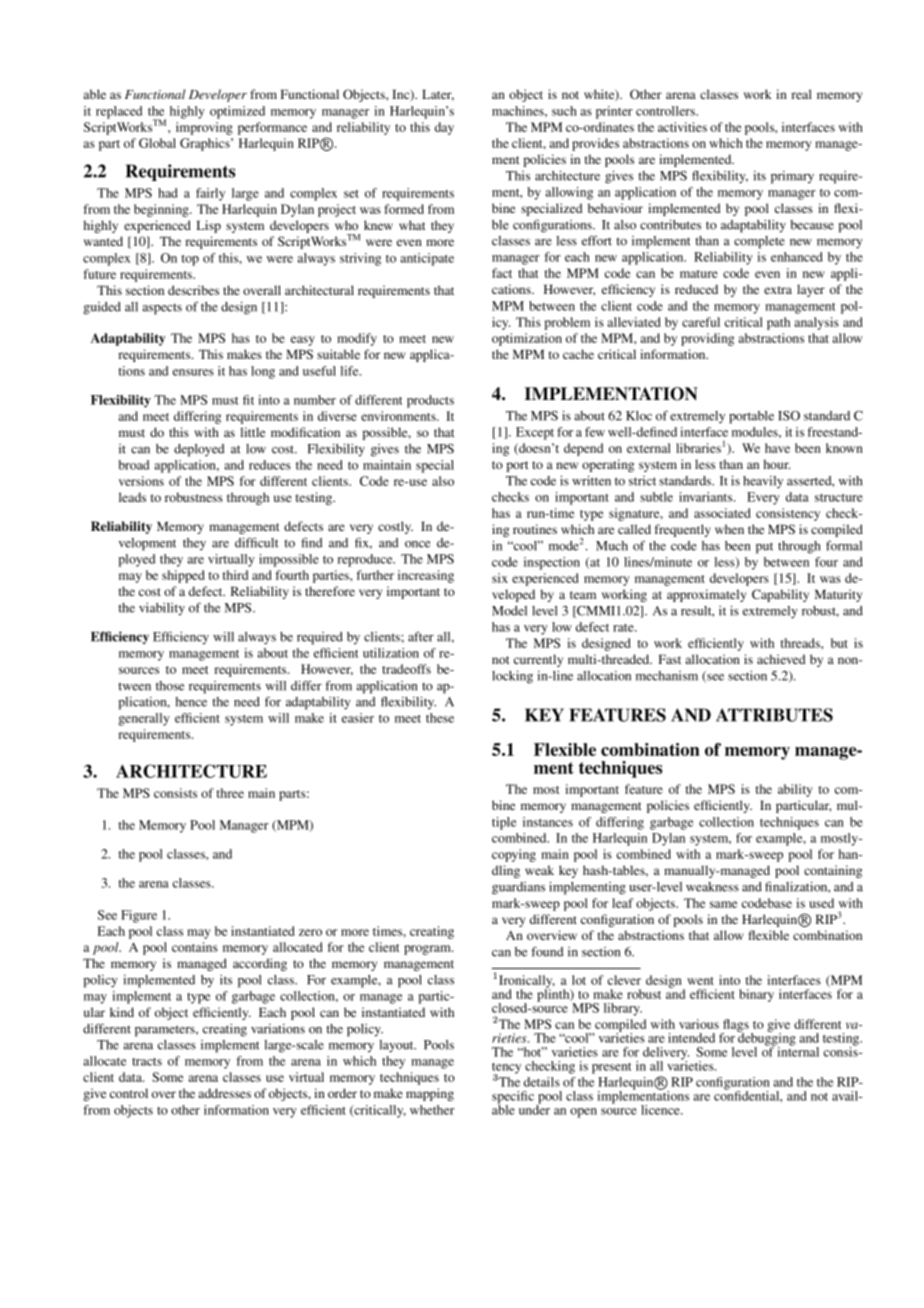 This screenshot has height=1308, width=924. I want to click on real, so click(801, 94).
